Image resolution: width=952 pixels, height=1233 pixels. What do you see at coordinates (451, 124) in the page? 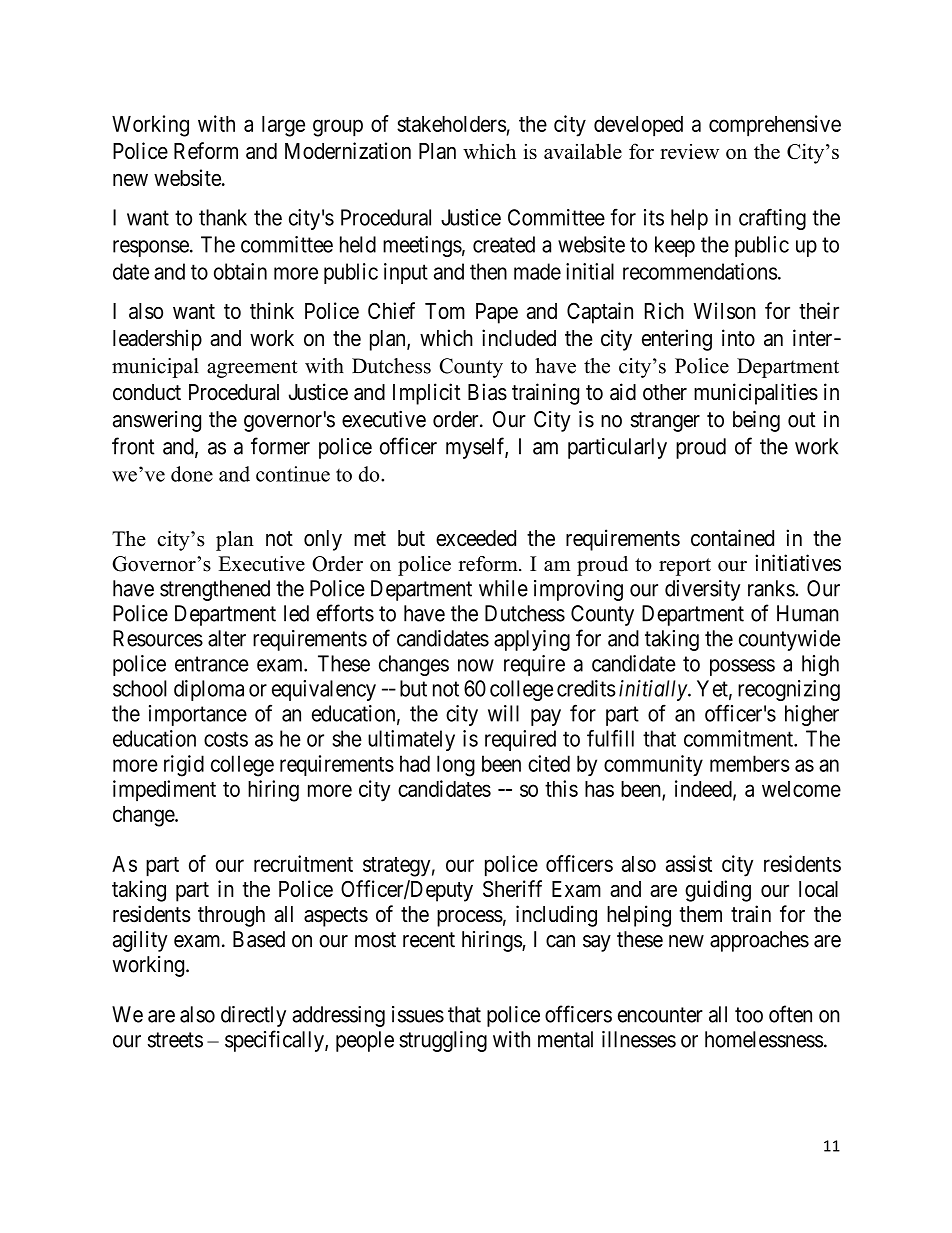
I see `stakeholders` at bounding box center [451, 124].
